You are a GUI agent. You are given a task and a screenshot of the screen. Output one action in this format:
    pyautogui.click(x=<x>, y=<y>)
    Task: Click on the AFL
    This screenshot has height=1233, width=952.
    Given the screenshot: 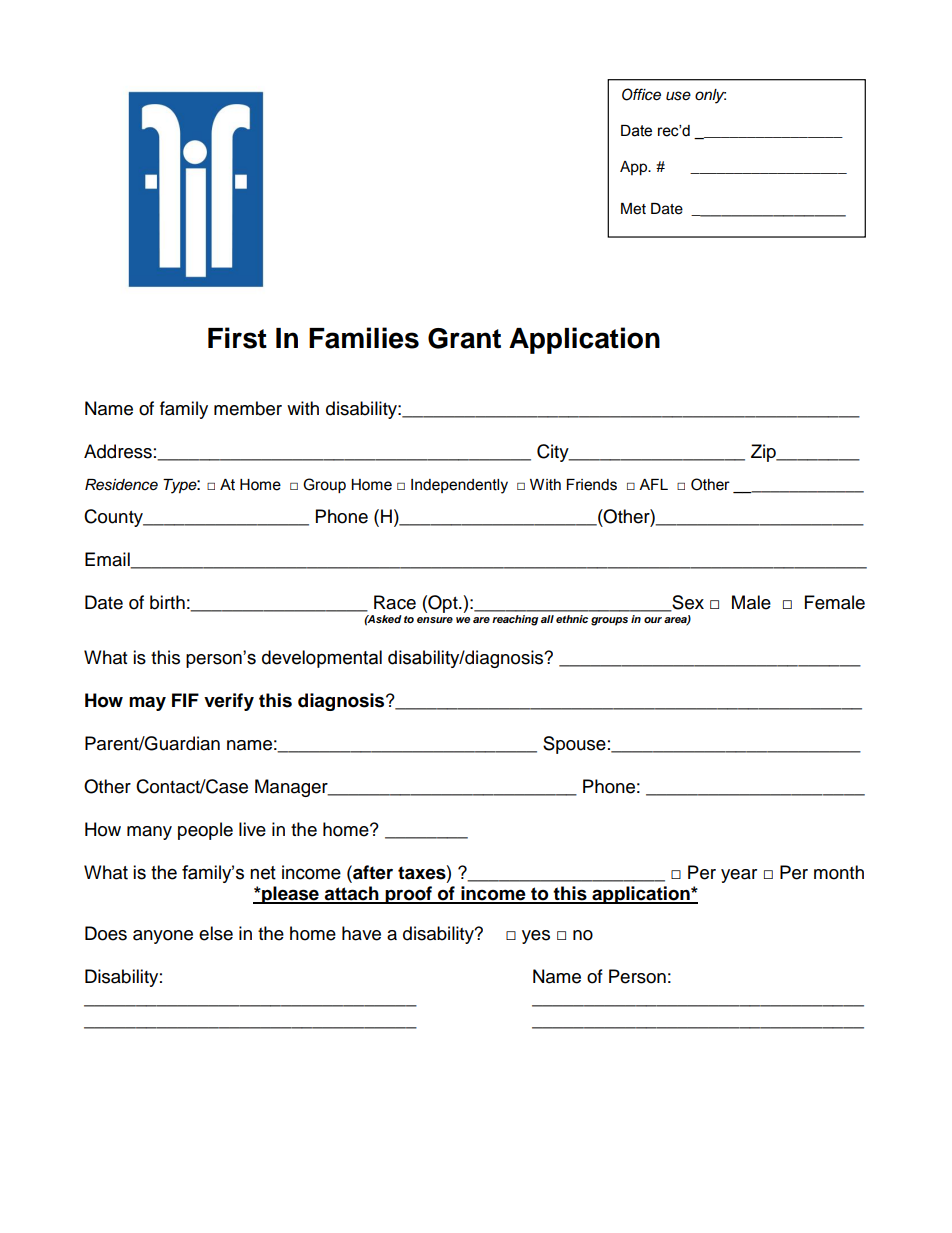 What is the action you would take?
    pyautogui.click(x=653, y=484)
